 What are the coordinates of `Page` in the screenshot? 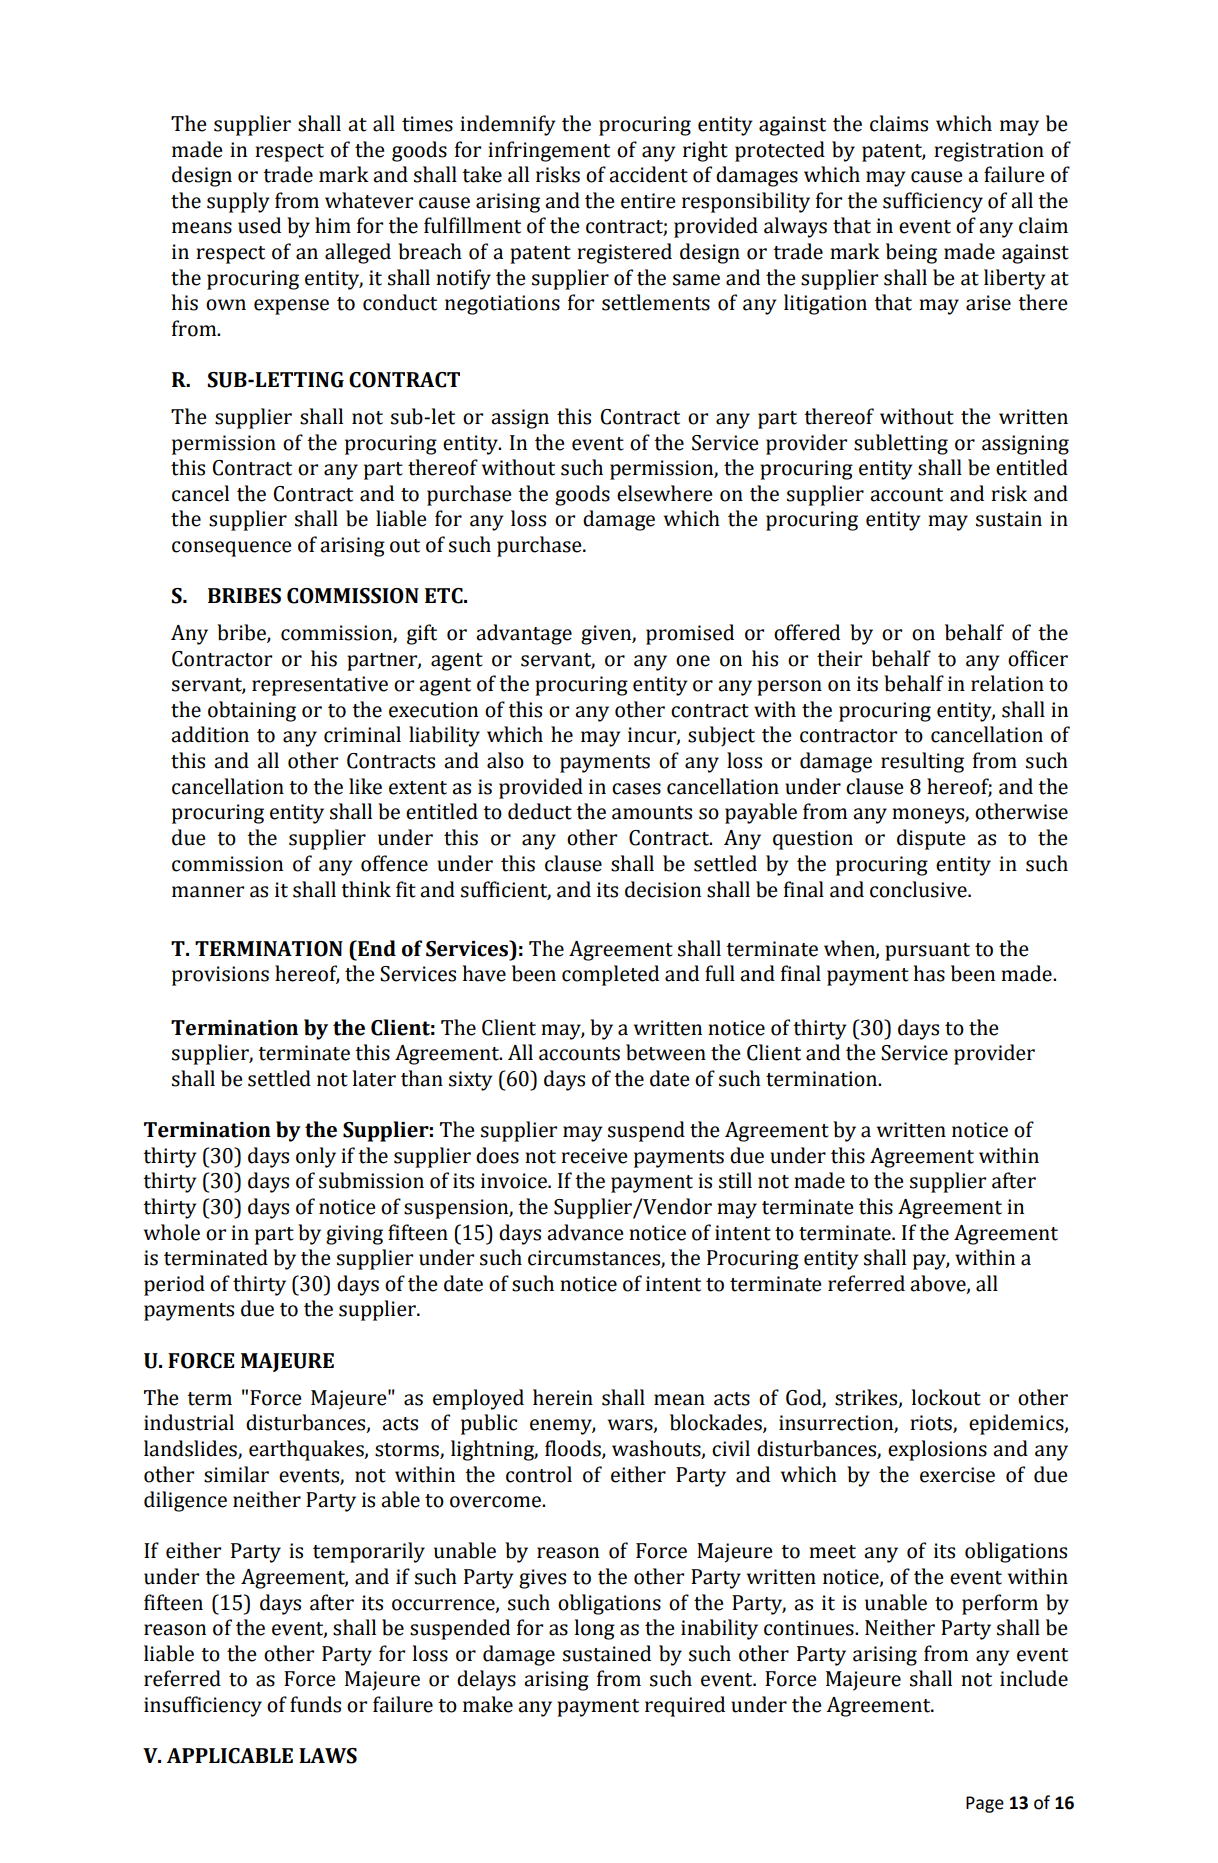 It's located at (985, 1804).
